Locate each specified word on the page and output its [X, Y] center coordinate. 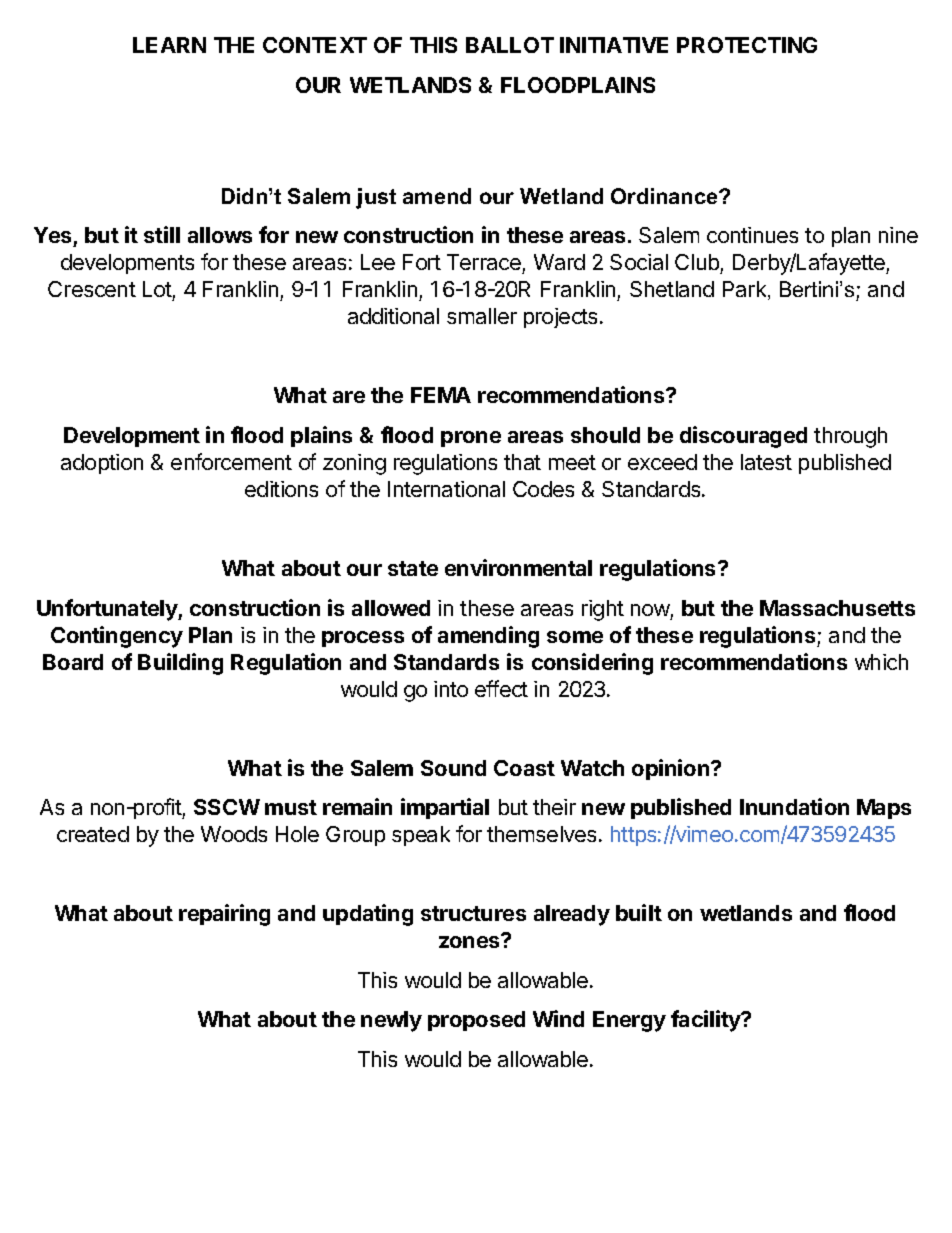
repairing [224, 915]
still [162, 234]
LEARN [169, 45]
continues [752, 235]
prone [471, 439]
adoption [102, 464]
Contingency [117, 637]
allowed [391, 608]
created [93, 834]
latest [766, 462]
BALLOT [510, 45]
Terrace [485, 264]
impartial [445, 808]
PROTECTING [747, 45]
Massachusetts [837, 608]
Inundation [794, 806]
